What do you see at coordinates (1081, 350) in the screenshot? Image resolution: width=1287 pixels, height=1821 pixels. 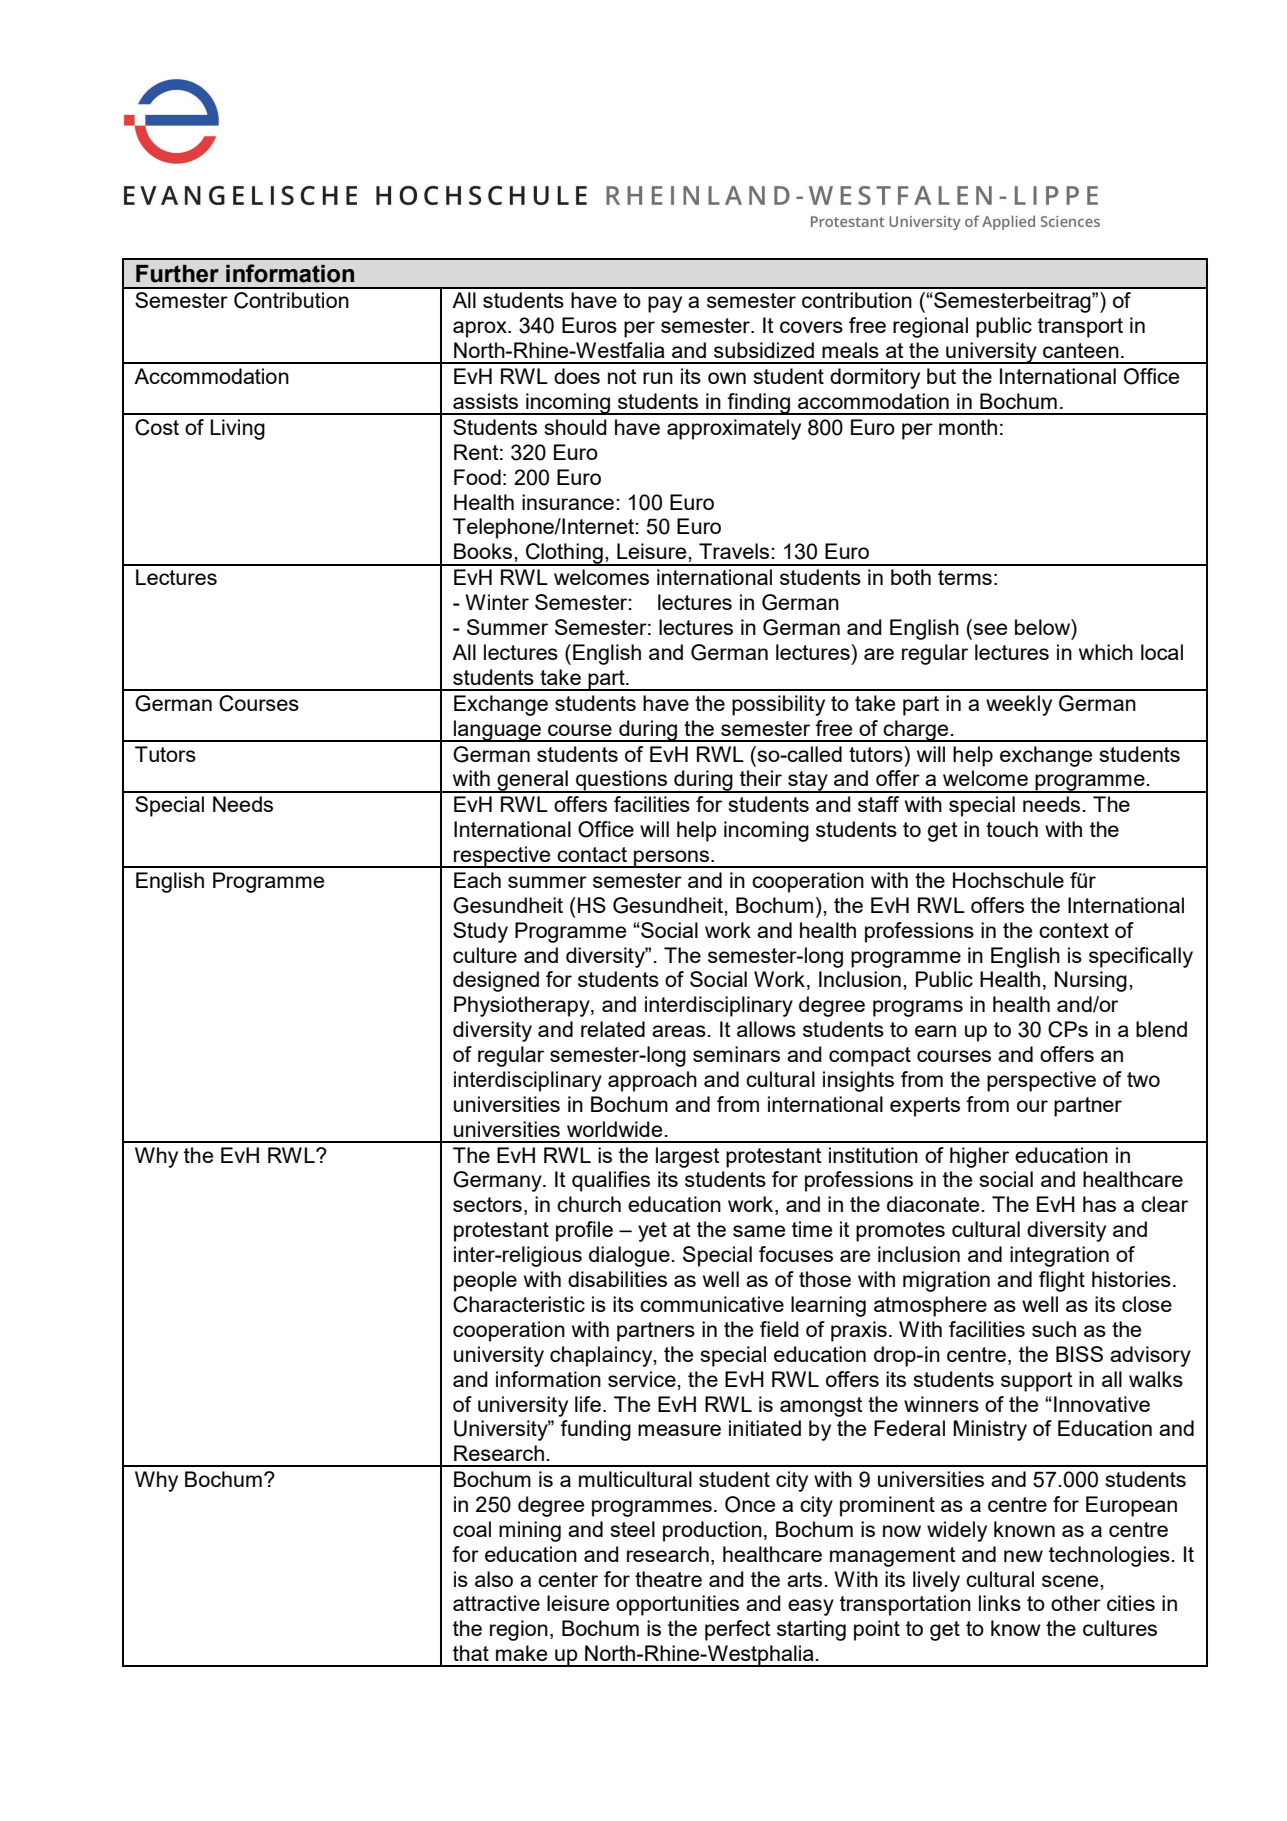 I see `canteen` at bounding box center [1081, 350].
